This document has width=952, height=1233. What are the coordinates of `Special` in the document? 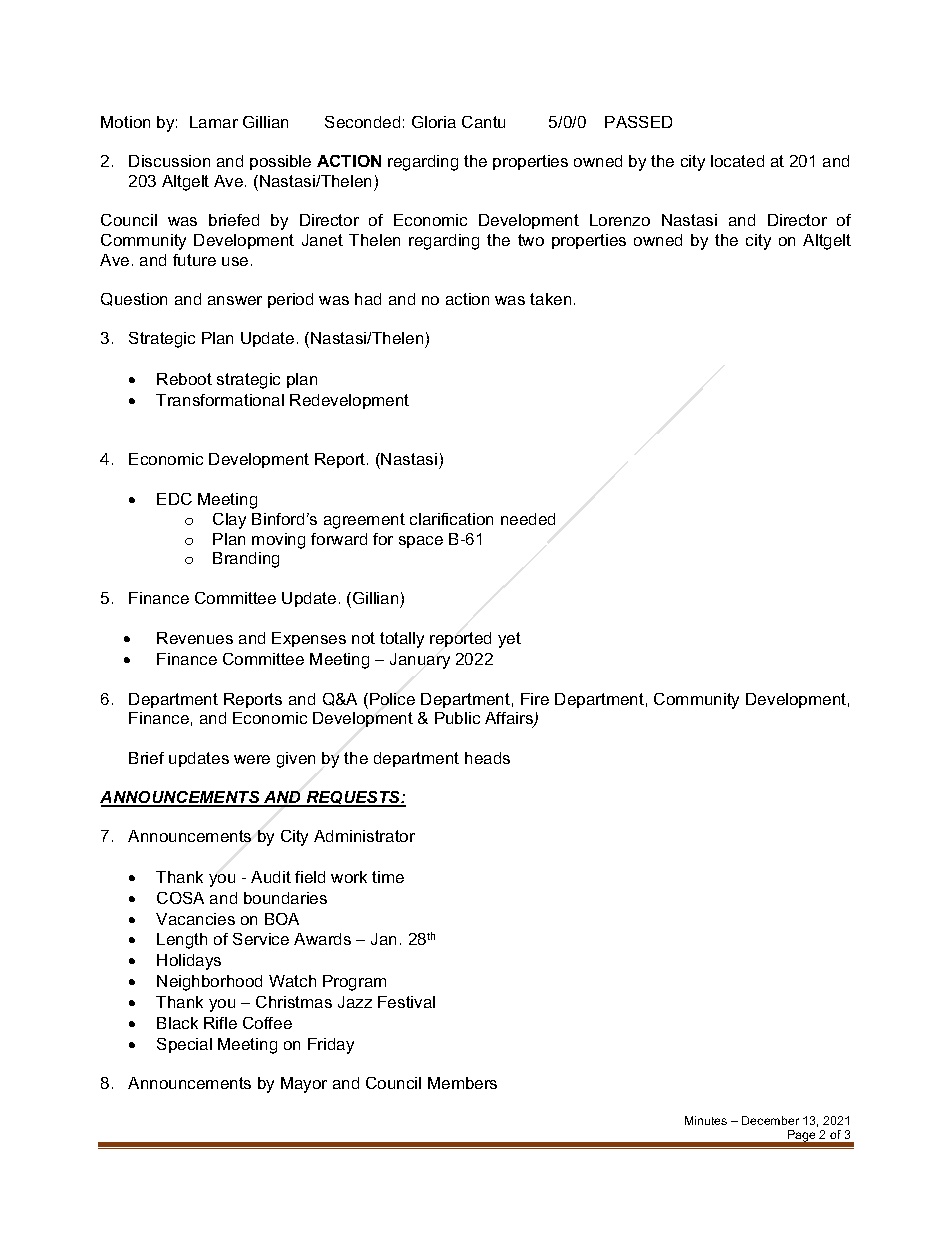 It's located at (184, 1045).
